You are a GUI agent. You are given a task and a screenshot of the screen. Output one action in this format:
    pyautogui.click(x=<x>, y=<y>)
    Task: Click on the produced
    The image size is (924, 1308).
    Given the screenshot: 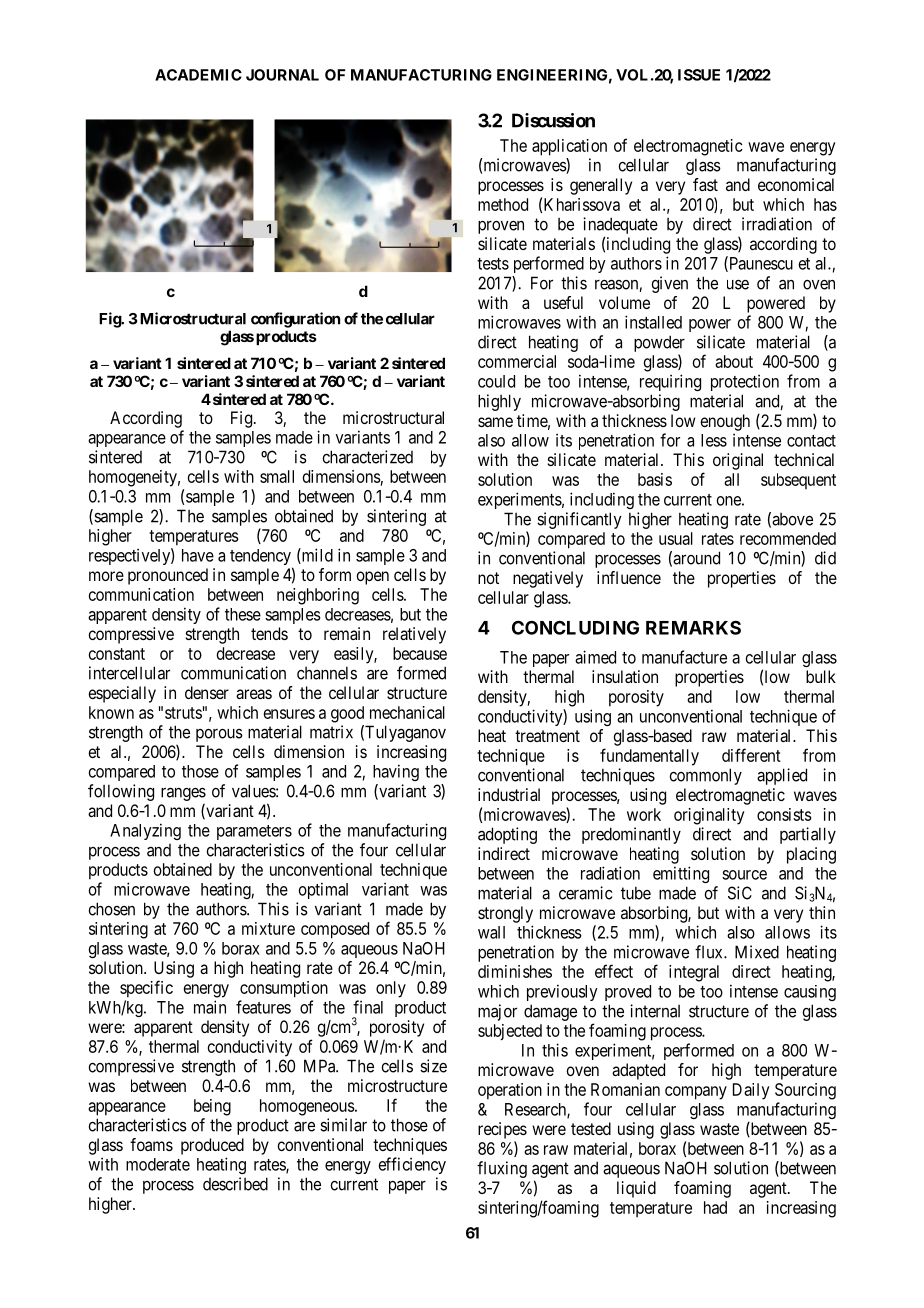 What is the action you would take?
    pyautogui.click(x=212, y=1146)
